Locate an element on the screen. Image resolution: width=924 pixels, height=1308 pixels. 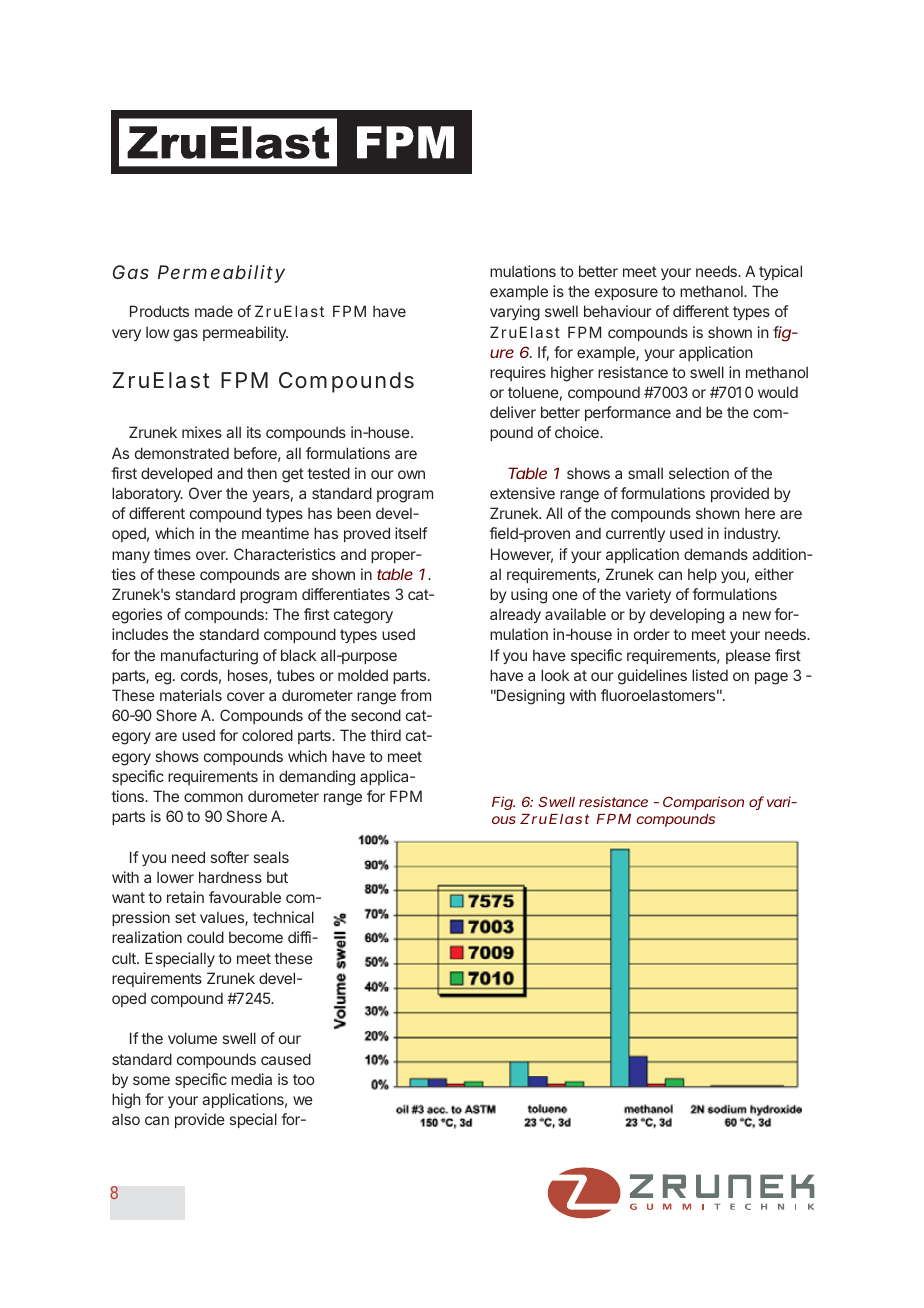
Comparison is located at coordinates (703, 803).
